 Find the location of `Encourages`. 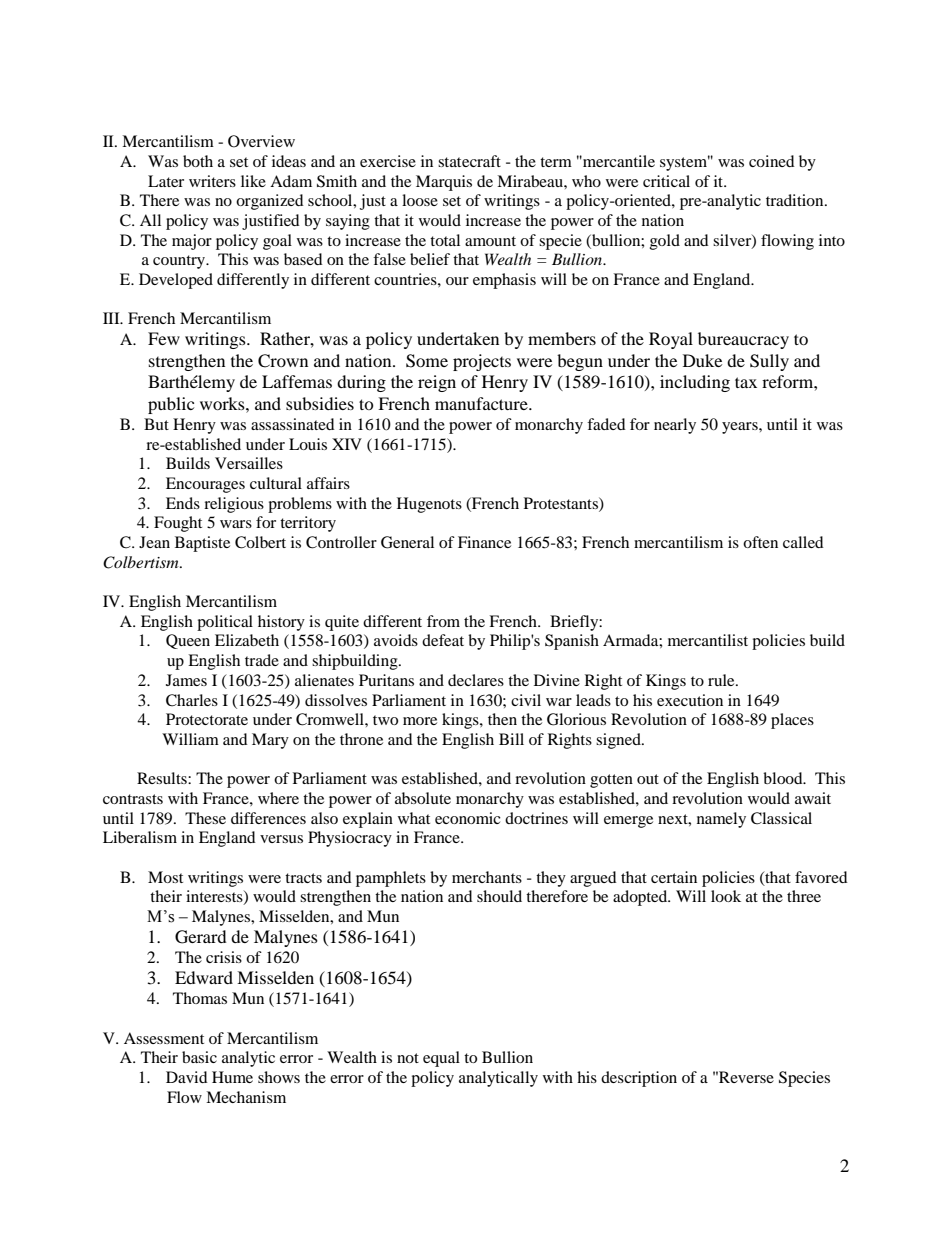

Encourages is located at coordinates (205, 485).
